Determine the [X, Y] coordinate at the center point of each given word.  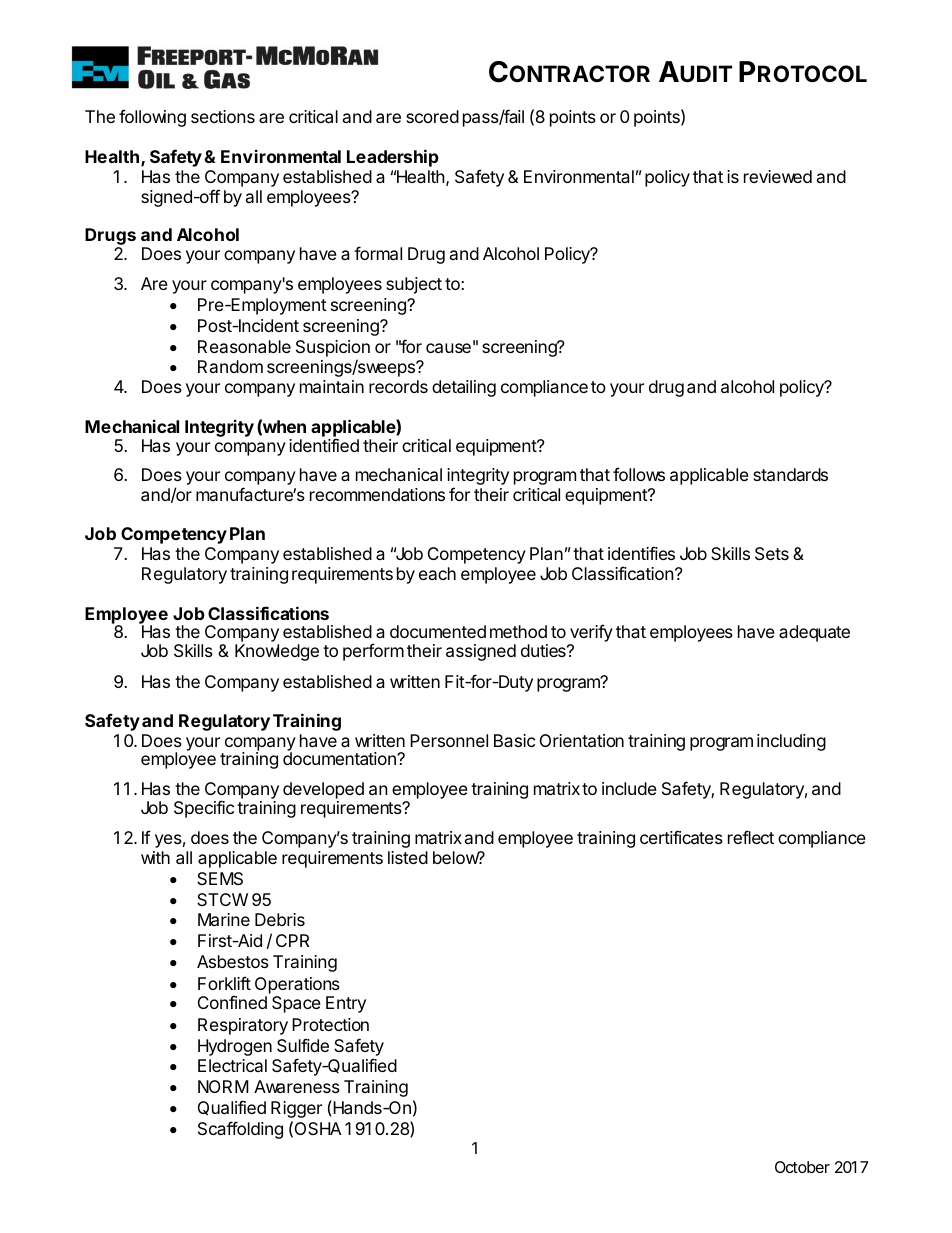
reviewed [778, 176]
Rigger [296, 1109]
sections [223, 116]
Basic [514, 740]
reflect [751, 837]
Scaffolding [240, 1130]
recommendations [377, 494]
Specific [204, 809]
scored [432, 116]
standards [790, 474]
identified [324, 445]
